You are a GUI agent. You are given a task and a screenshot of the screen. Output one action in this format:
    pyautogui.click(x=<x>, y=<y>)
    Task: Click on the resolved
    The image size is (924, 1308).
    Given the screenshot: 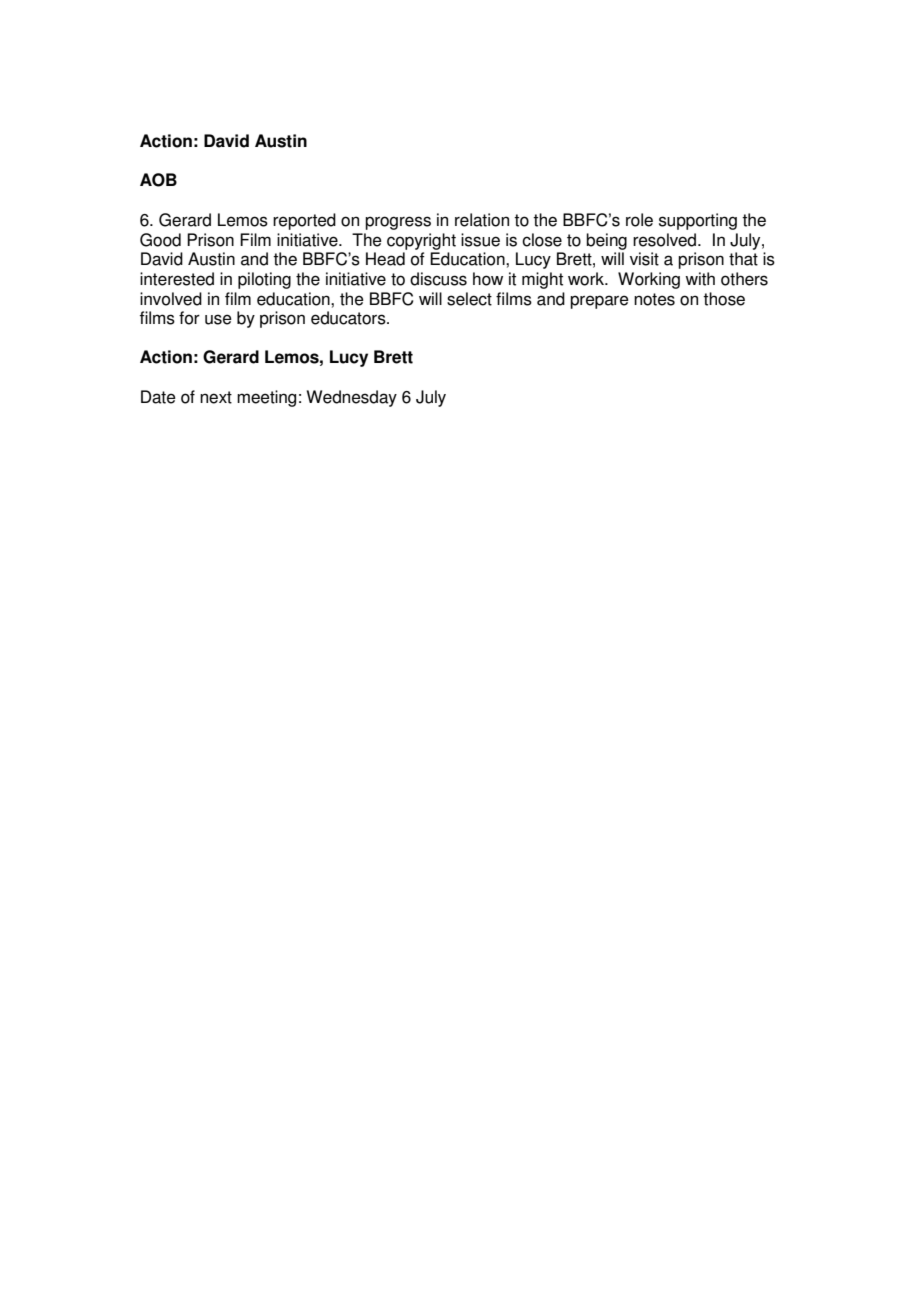 What is the action you would take?
    pyautogui.click(x=666, y=240)
